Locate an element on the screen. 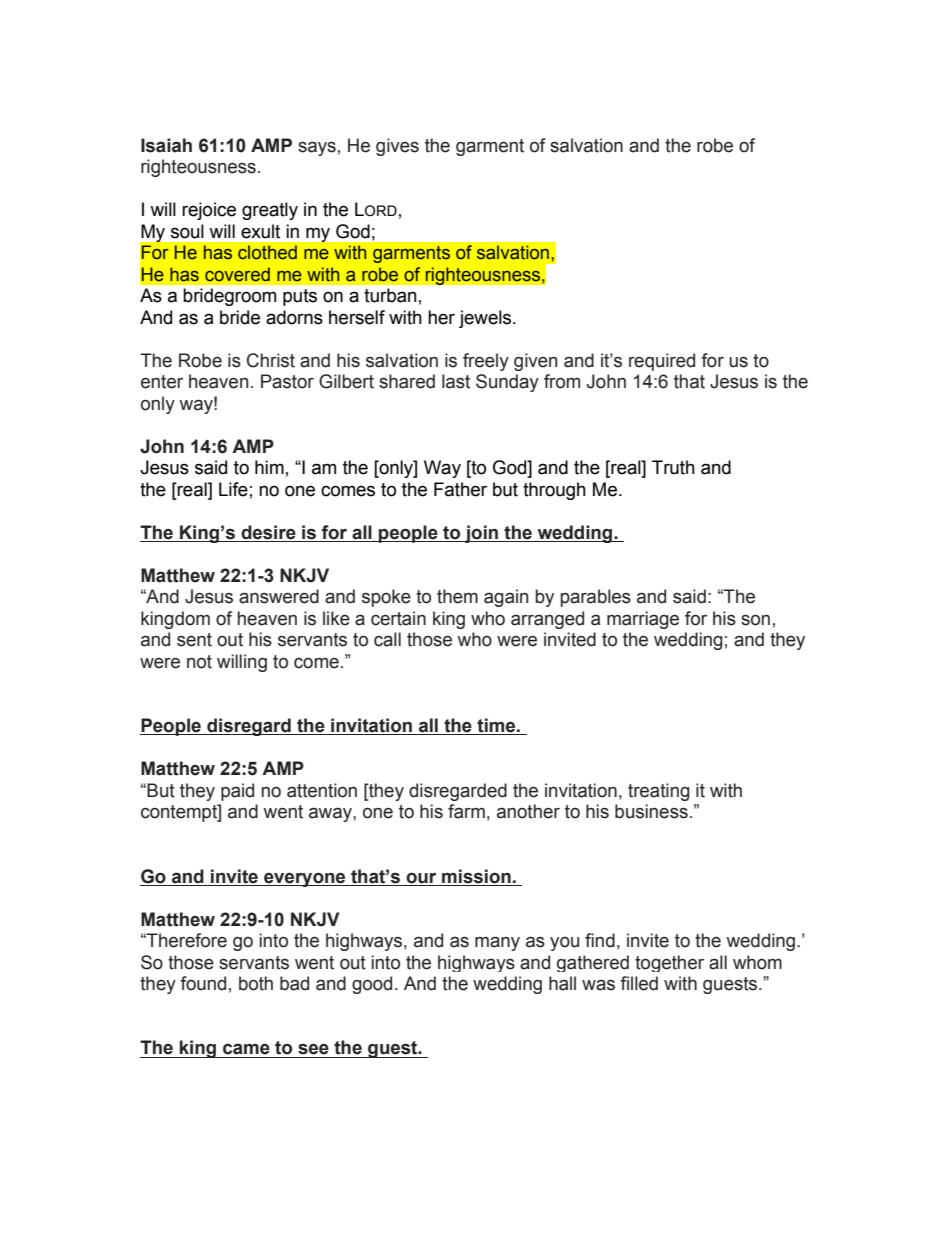 The width and height of the screenshot is (952, 1233). came is located at coordinates (246, 1049).
